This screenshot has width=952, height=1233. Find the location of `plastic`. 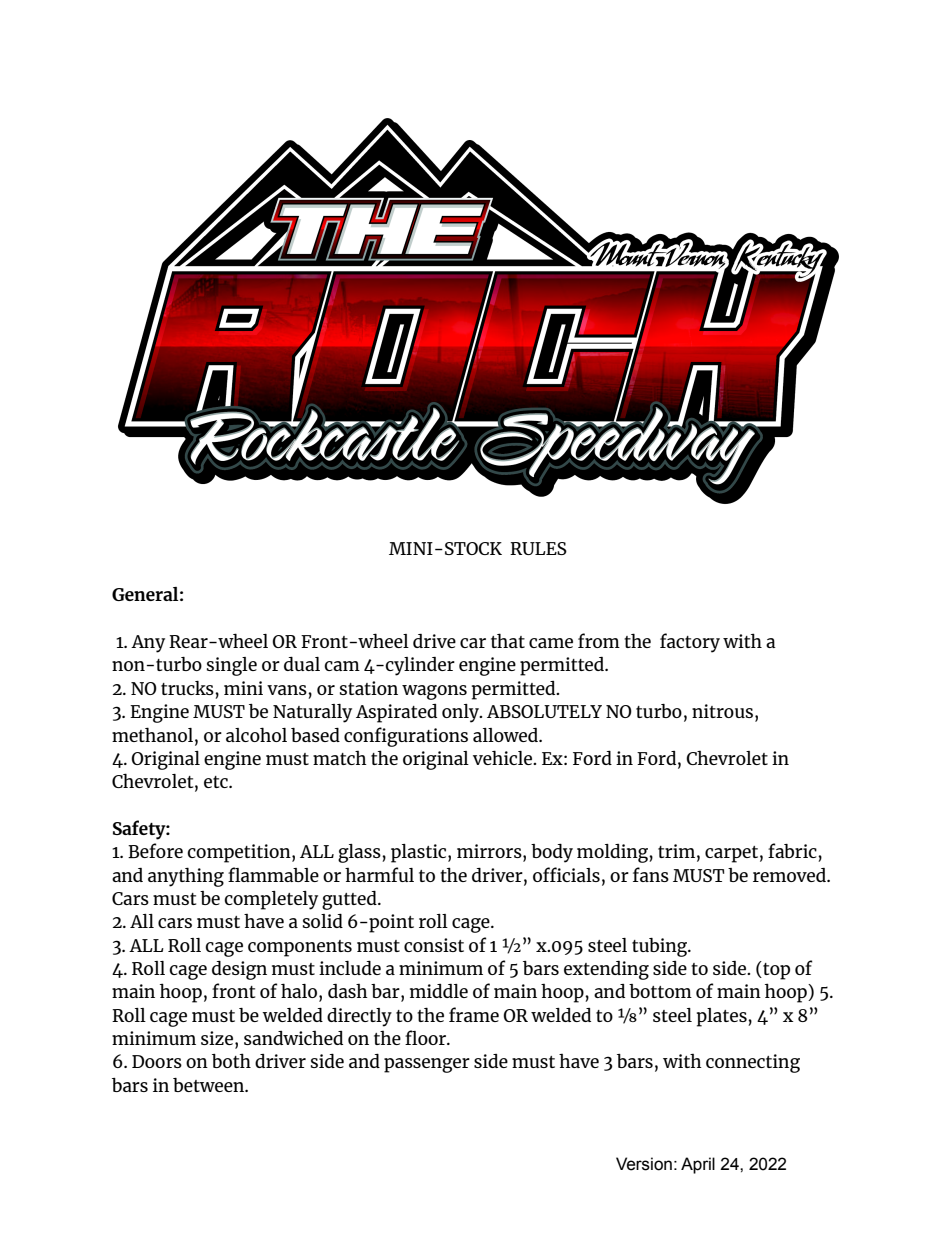

plastic is located at coordinates (420, 853).
